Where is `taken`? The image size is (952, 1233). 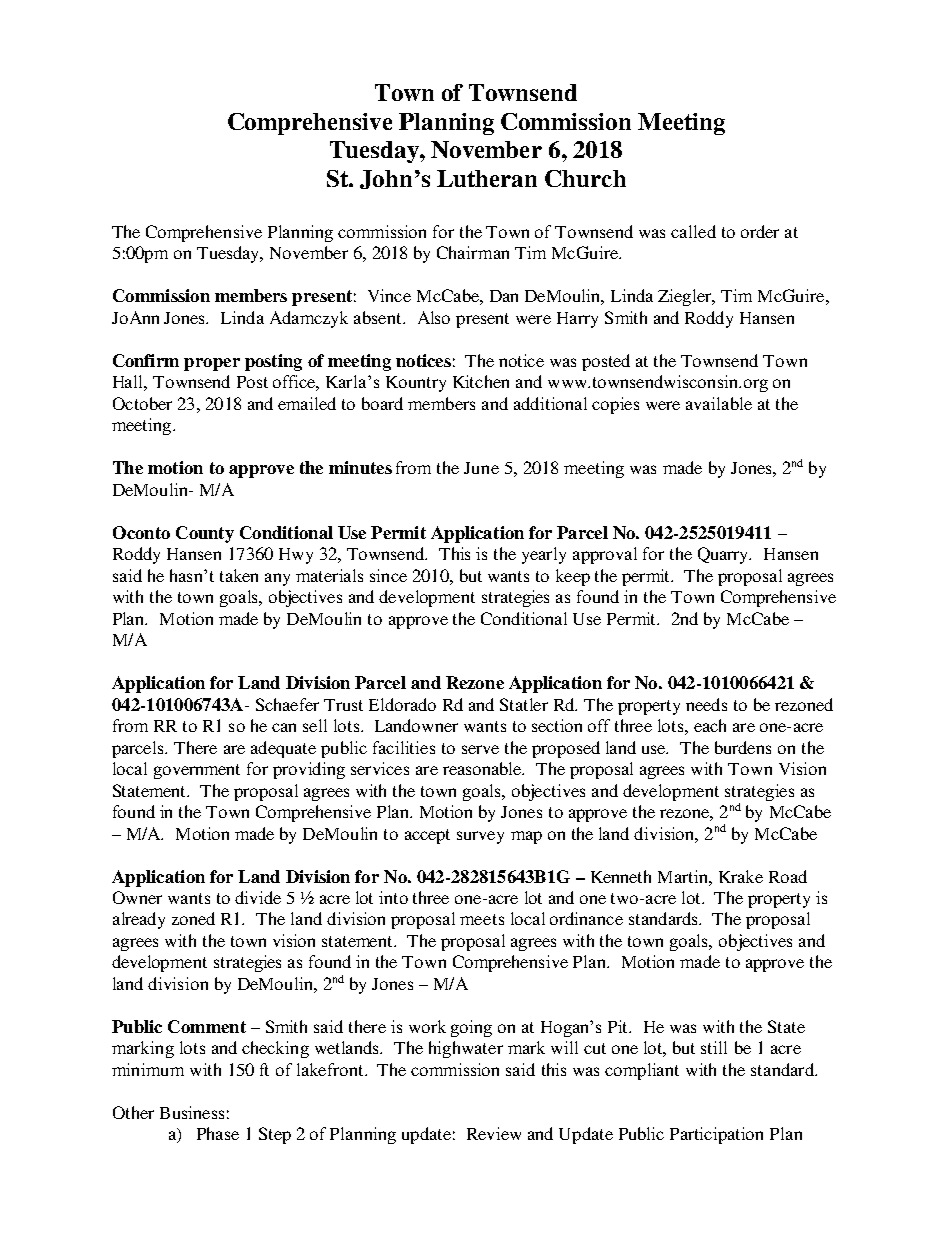 taken is located at coordinates (239, 575).
